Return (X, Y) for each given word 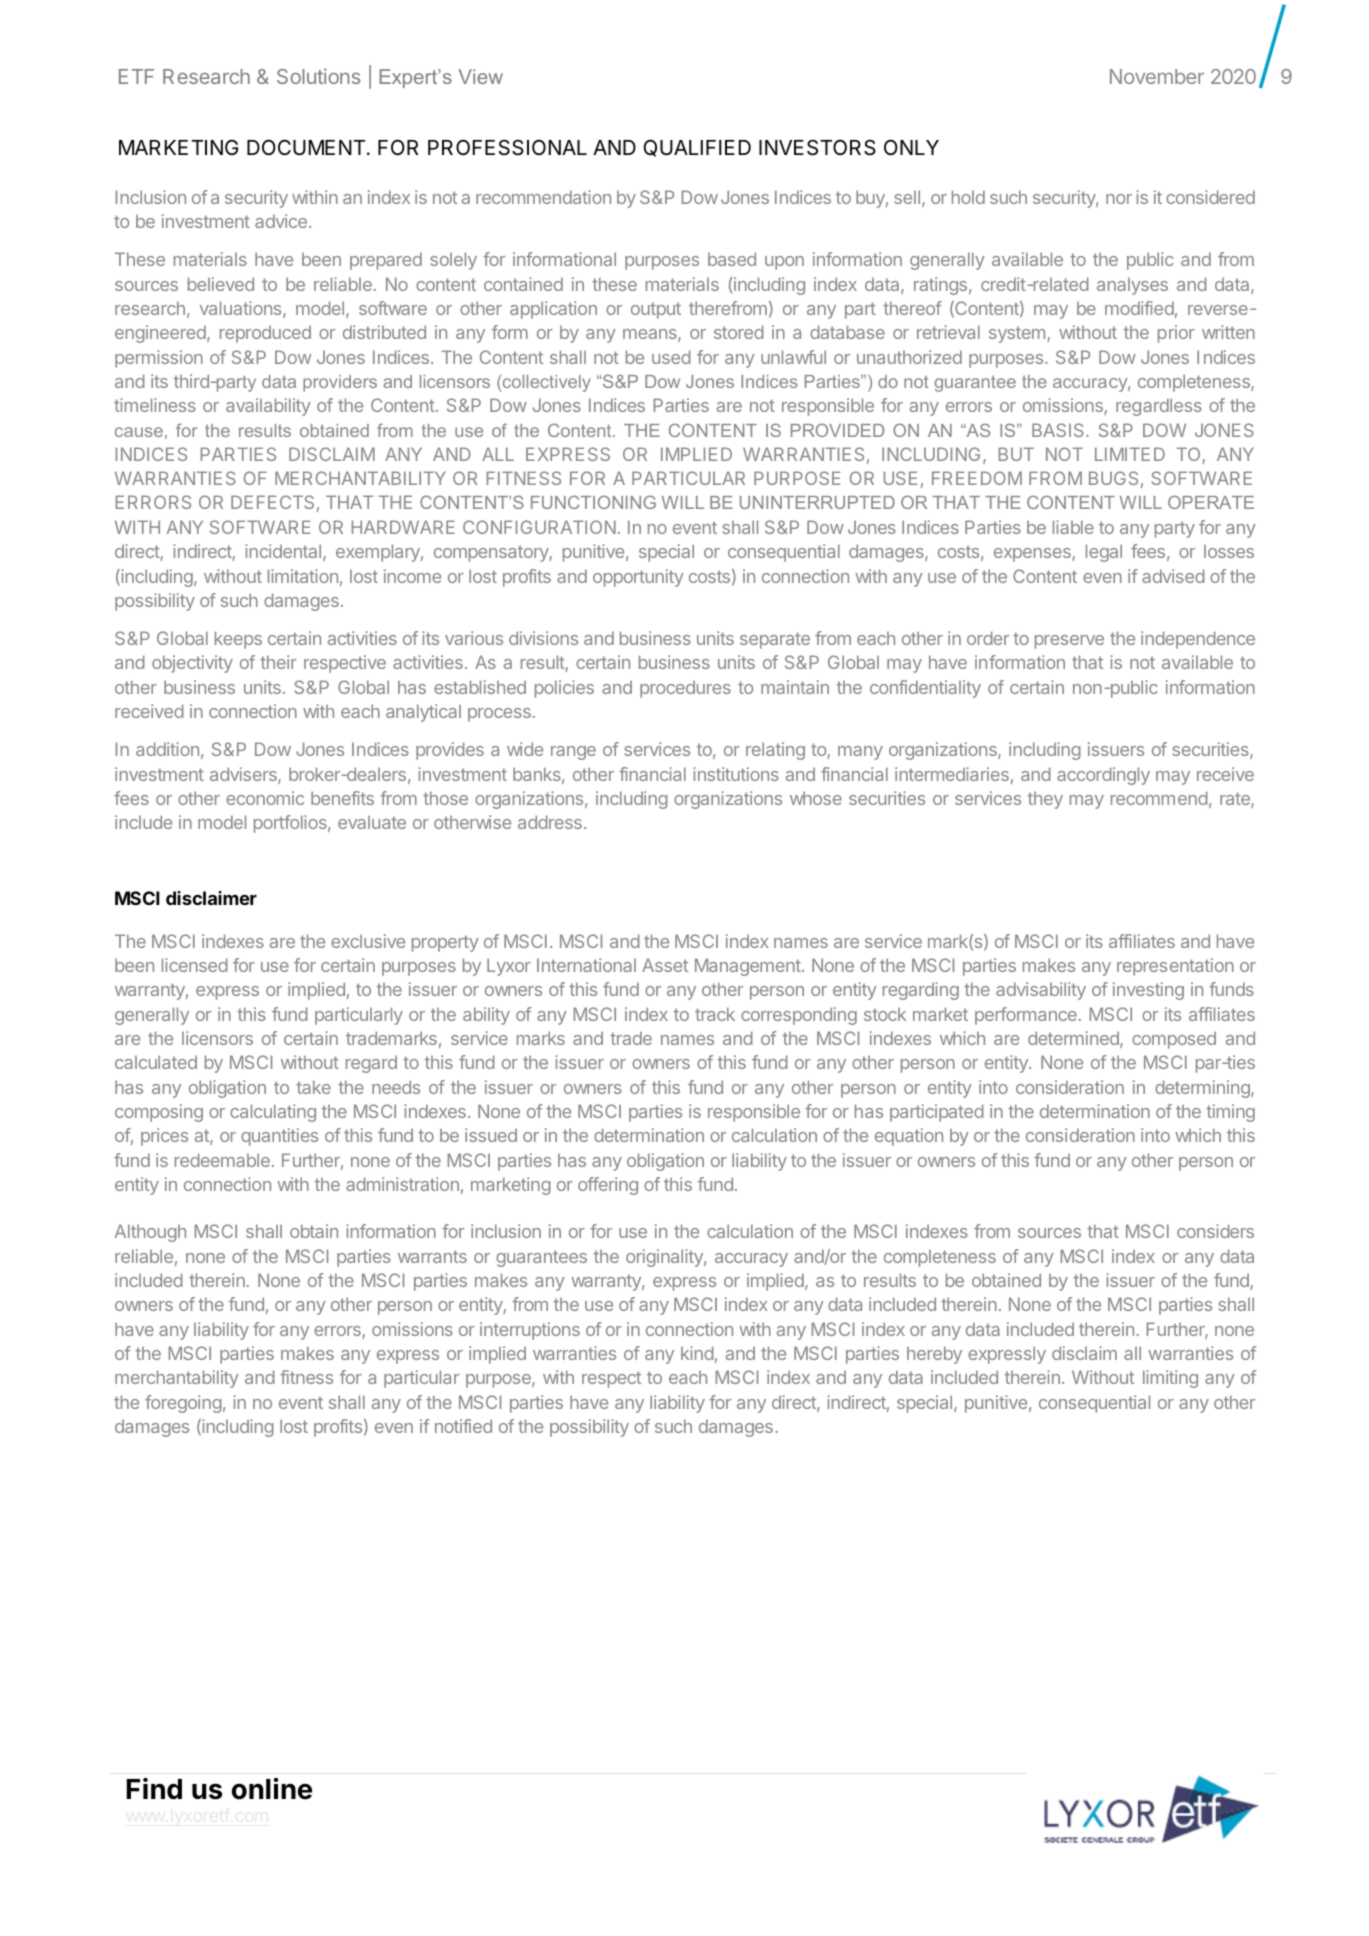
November (1157, 76)
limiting (1170, 1379)
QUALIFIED (697, 148)
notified (463, 1426)
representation (1175, 967)
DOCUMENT (307, 147)
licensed (194, 965)
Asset (665, 965)
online (272, 1789)
